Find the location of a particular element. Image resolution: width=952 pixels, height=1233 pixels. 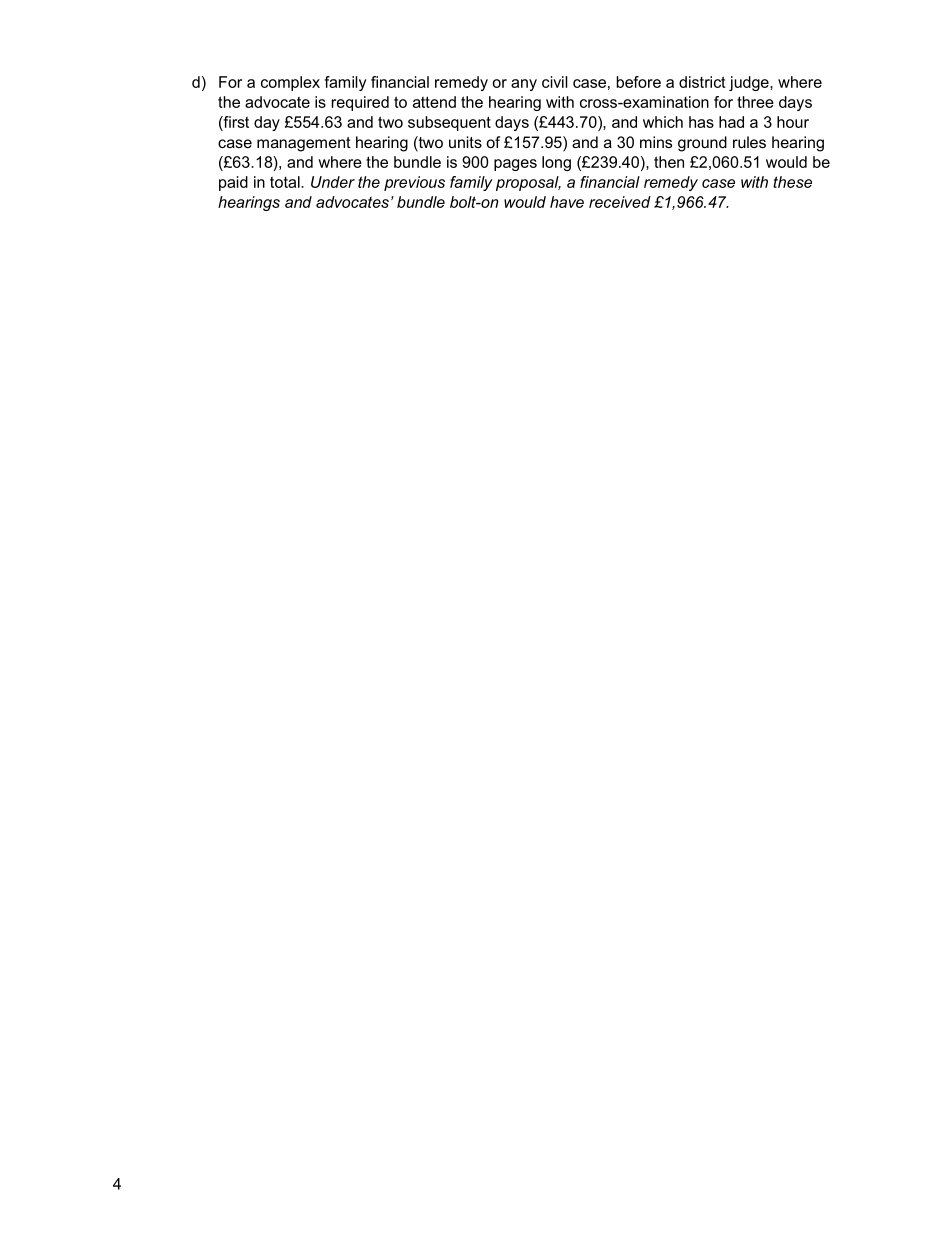

paid is located at coordinates (233, 183).
